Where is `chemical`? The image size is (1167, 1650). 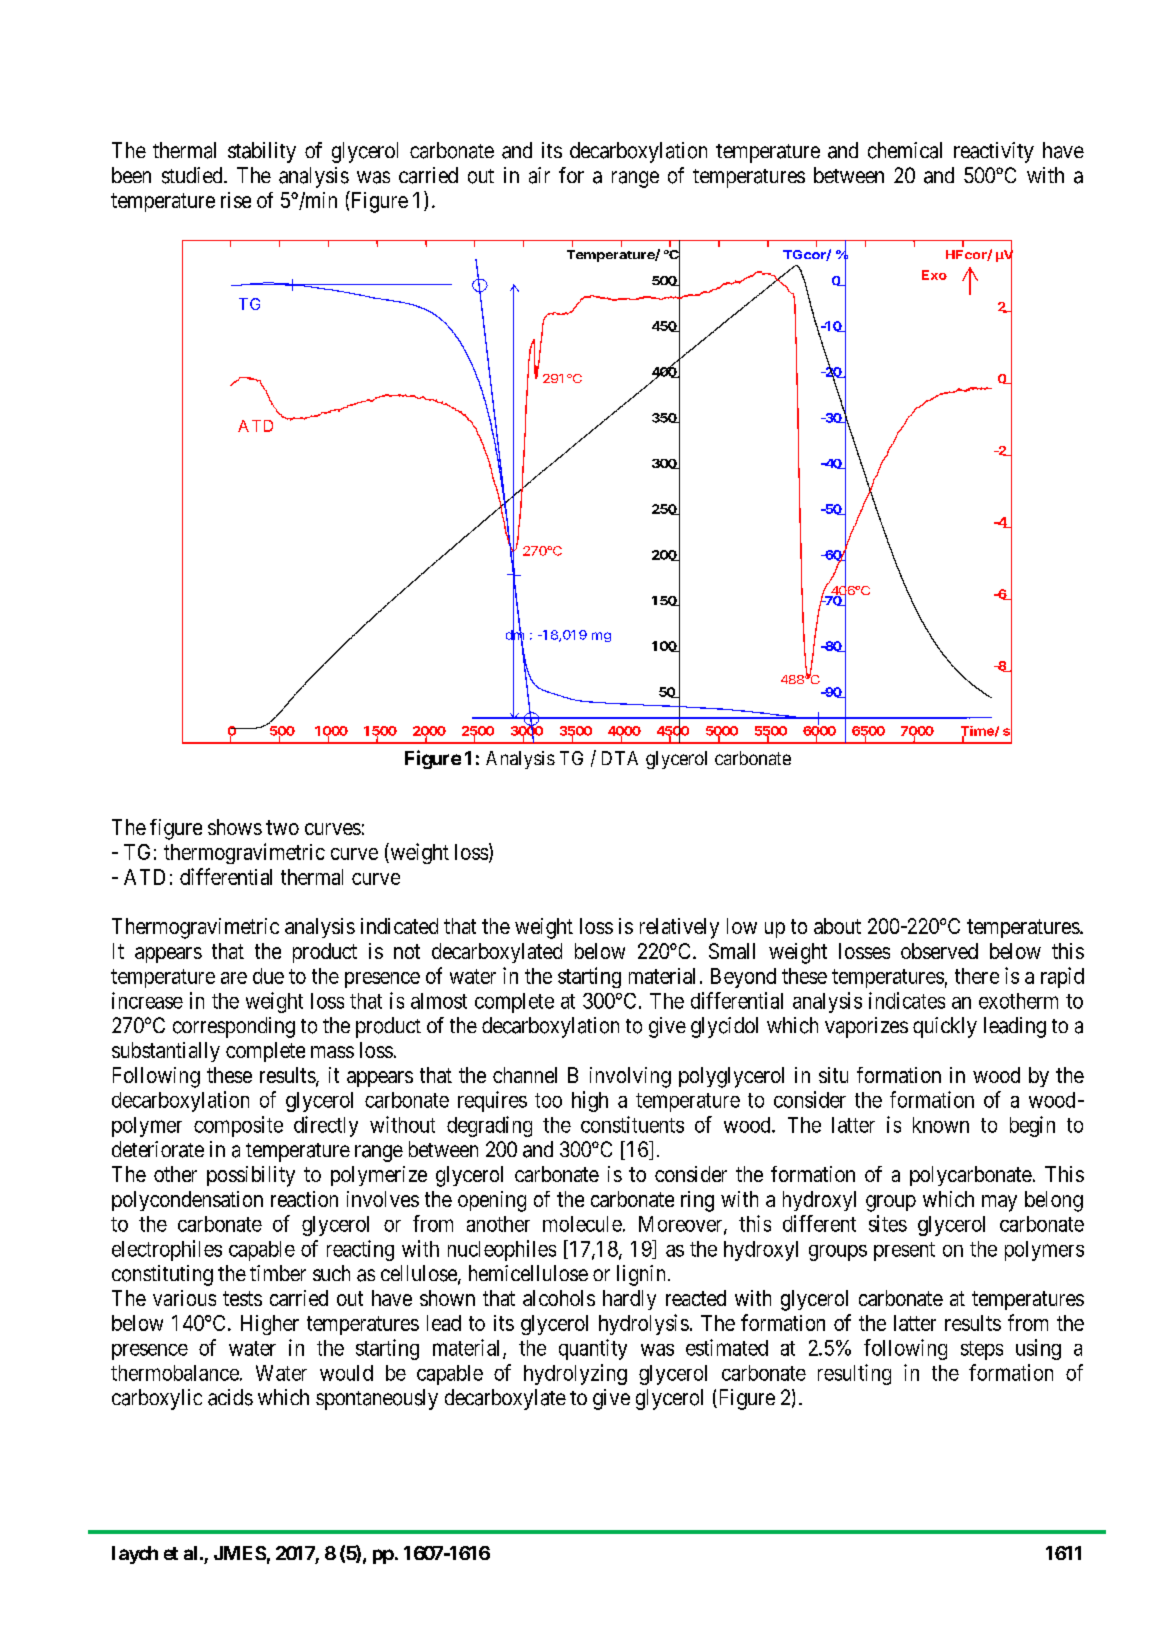
chemical is located at coordinates (905, 150).
